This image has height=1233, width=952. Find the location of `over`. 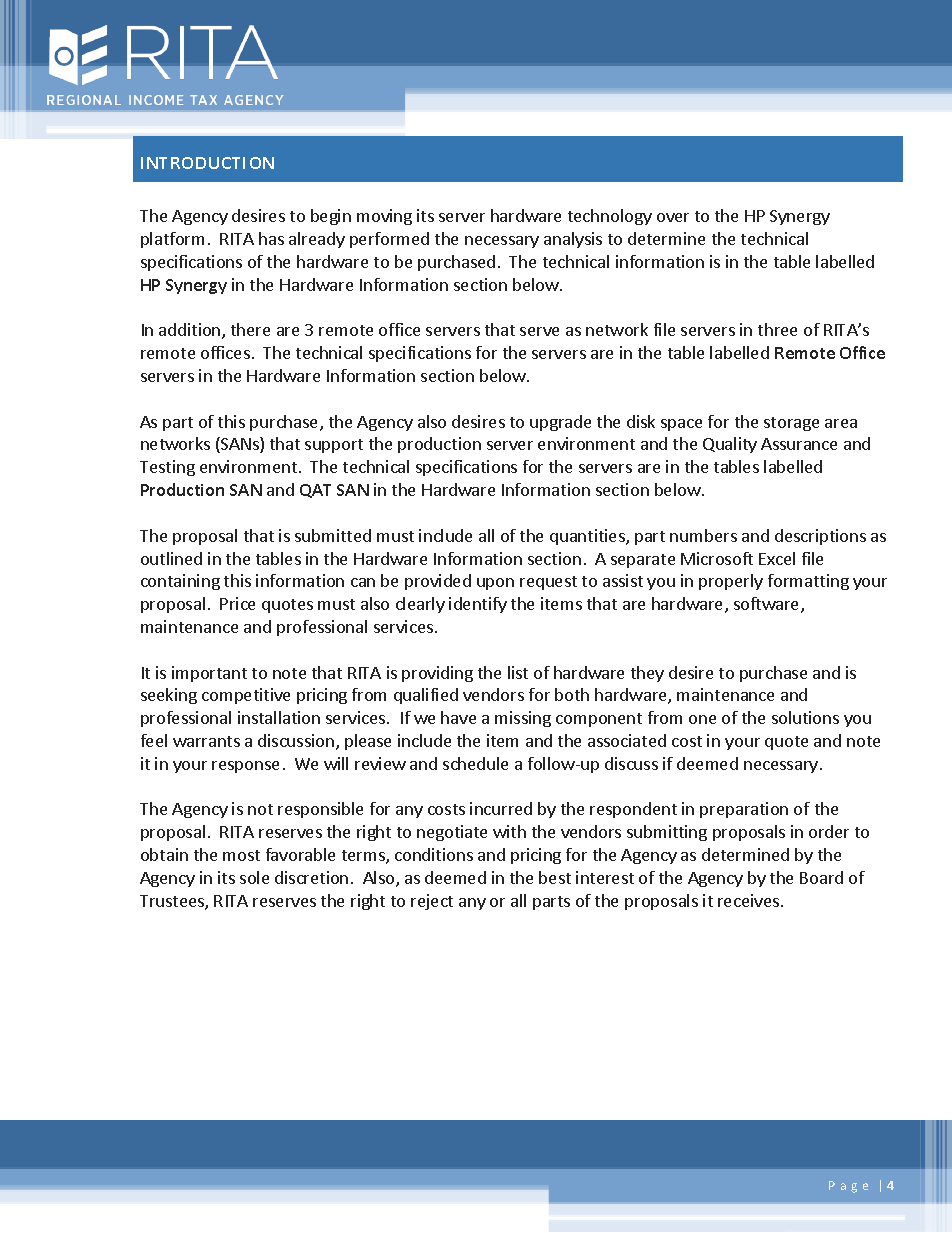

over is located at coordinates (673, 217).
